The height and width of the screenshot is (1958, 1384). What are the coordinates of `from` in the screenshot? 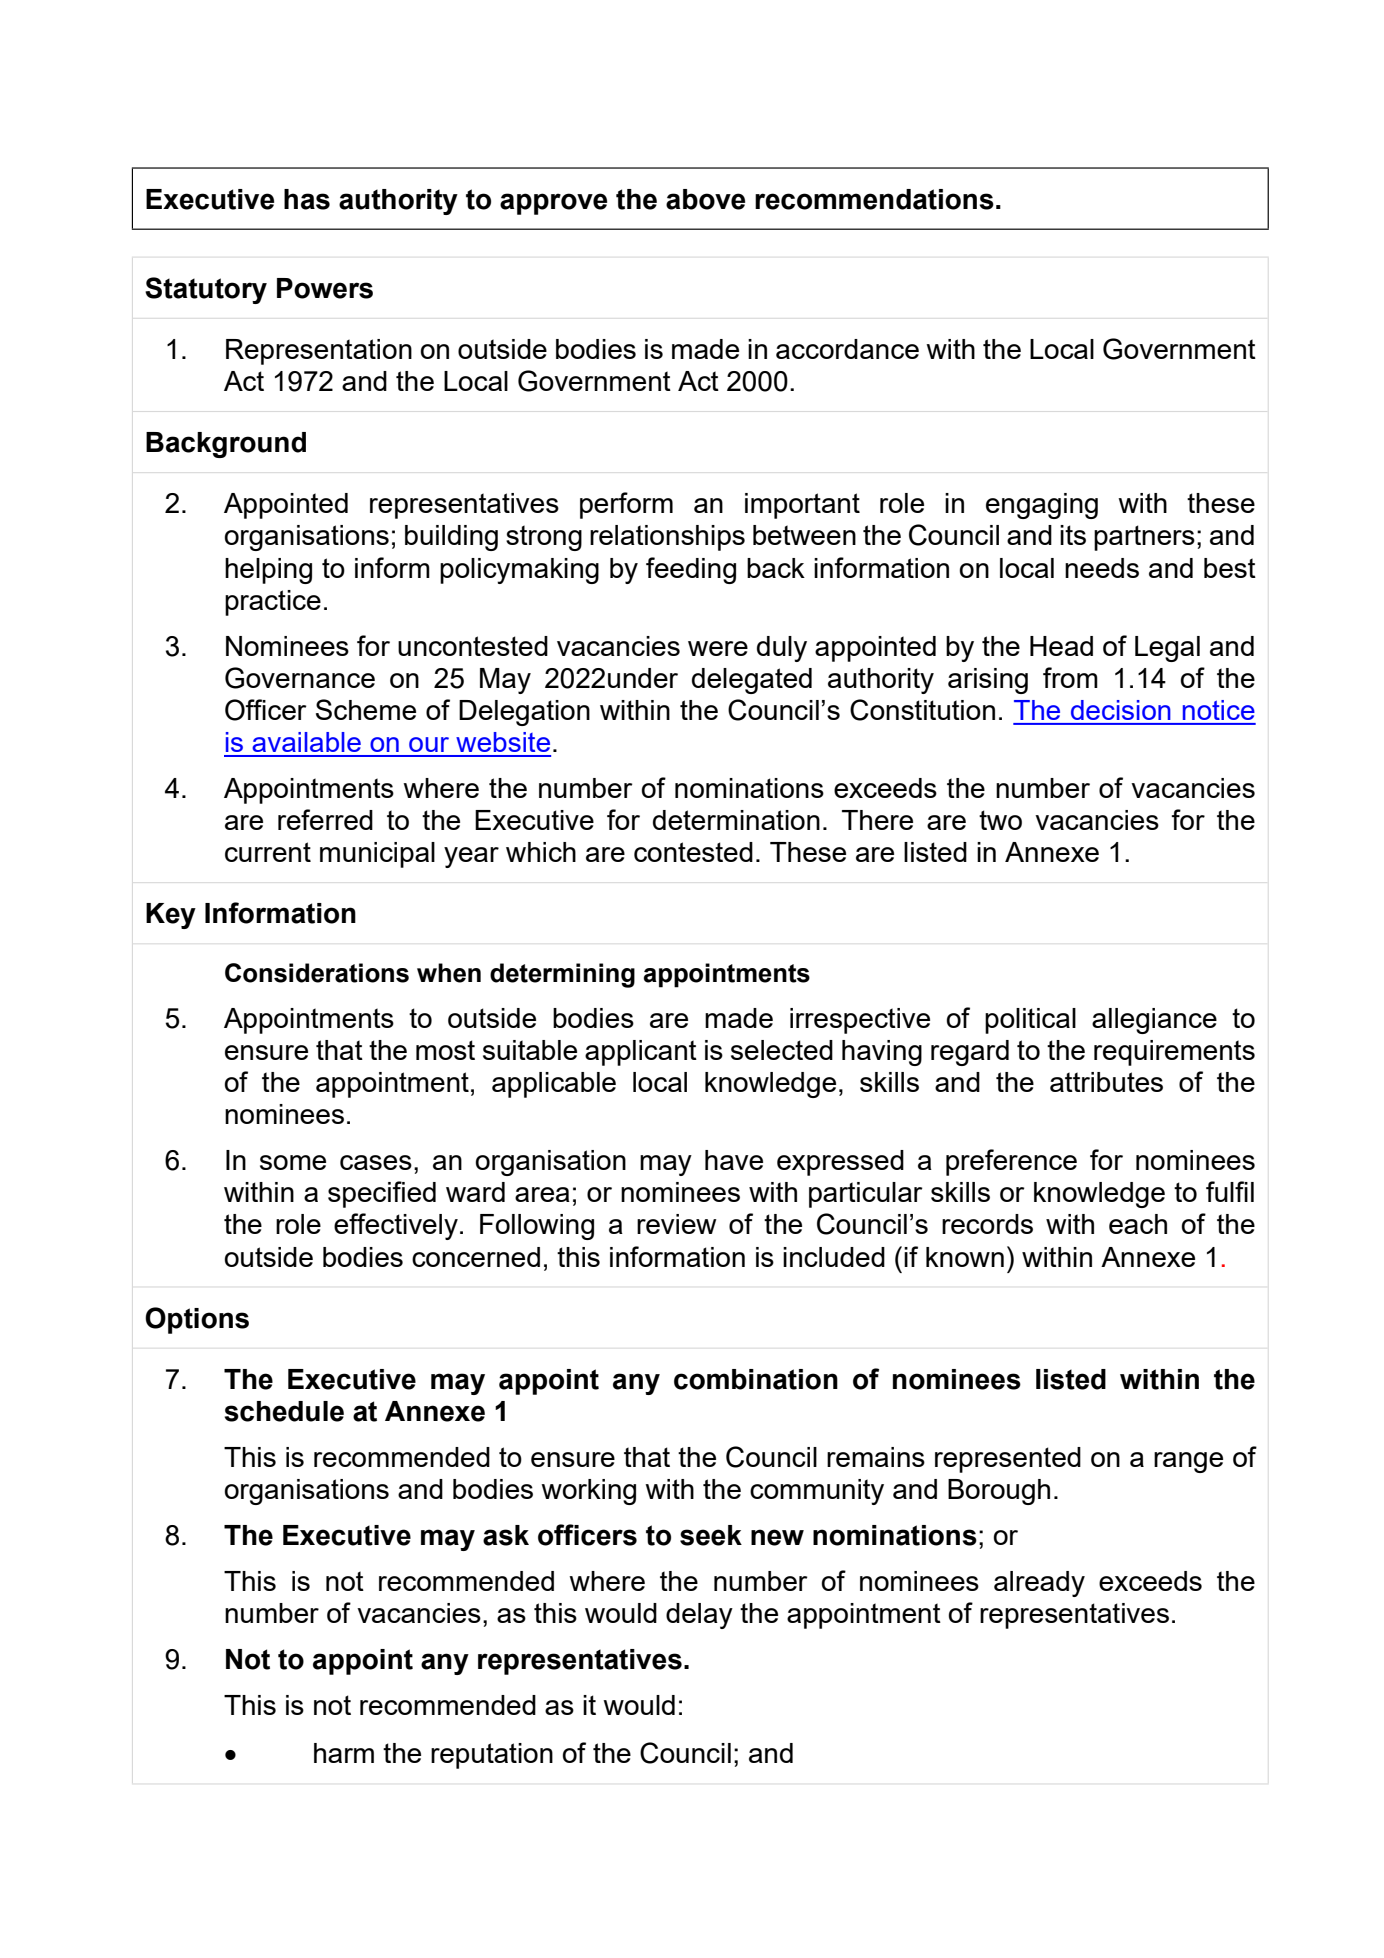 It's located at (1070, 677).
